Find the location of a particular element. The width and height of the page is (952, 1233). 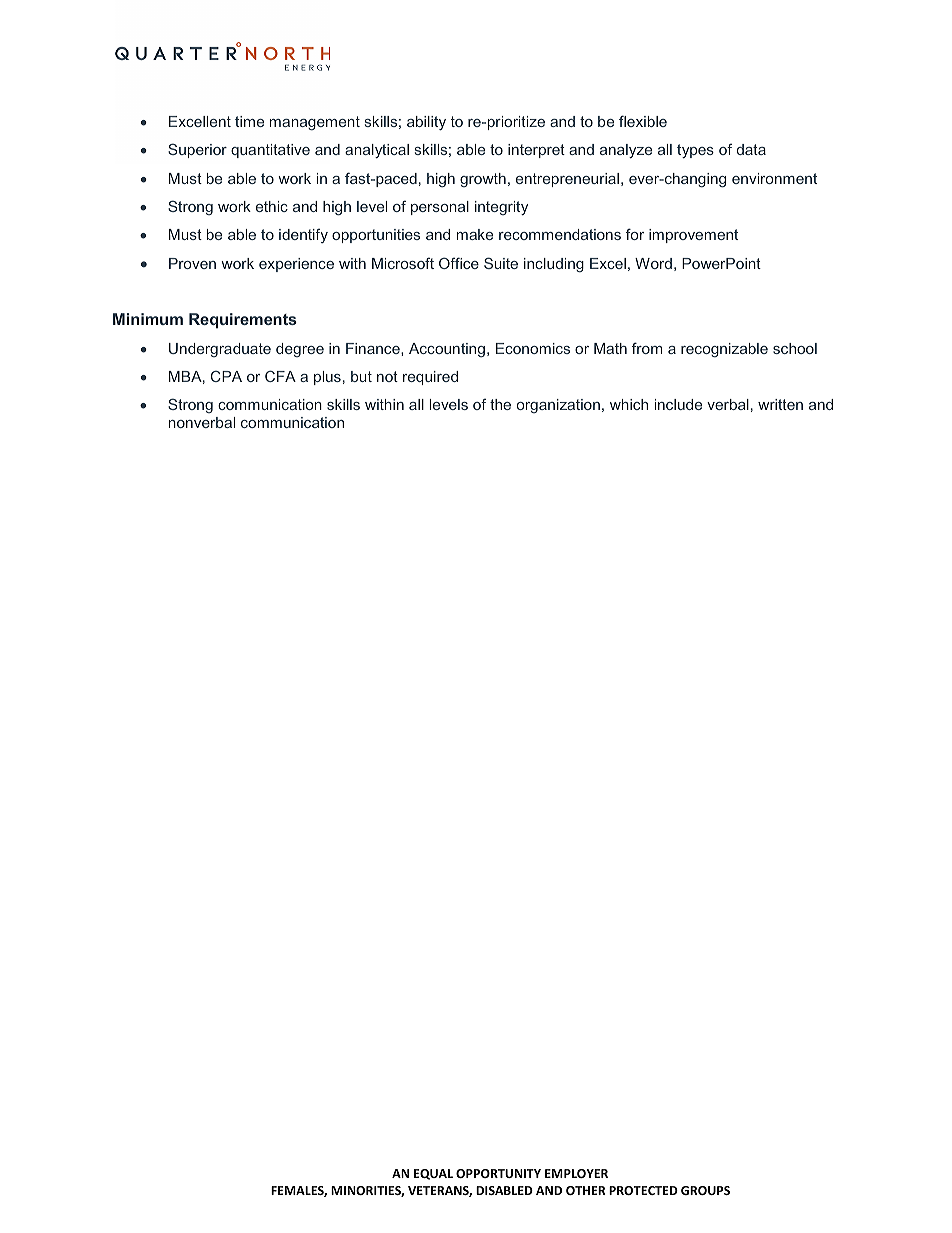

types is located at coordinates (695, 151).
